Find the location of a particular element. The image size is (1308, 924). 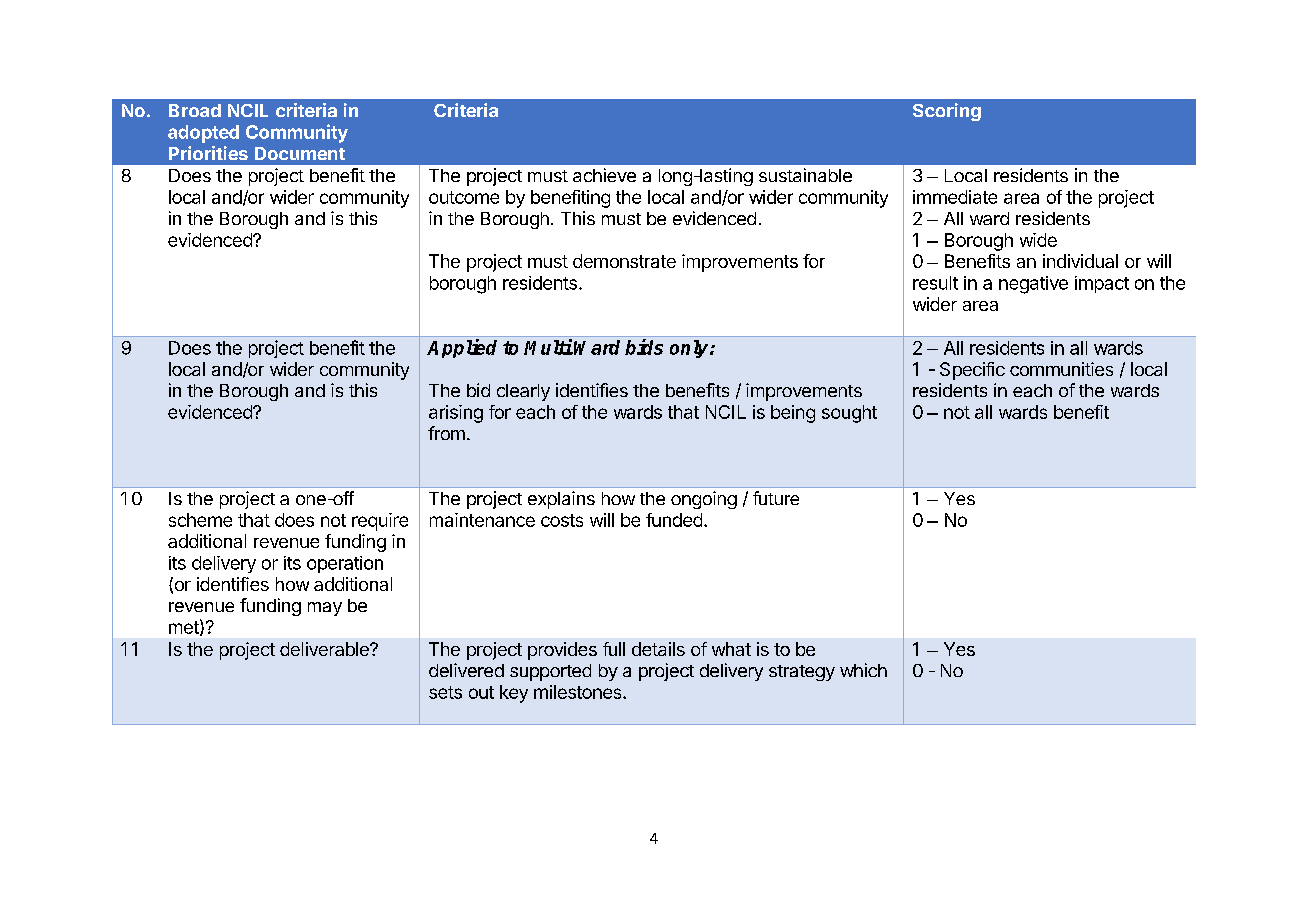

Scoring is located at coordinates (947, 112).
